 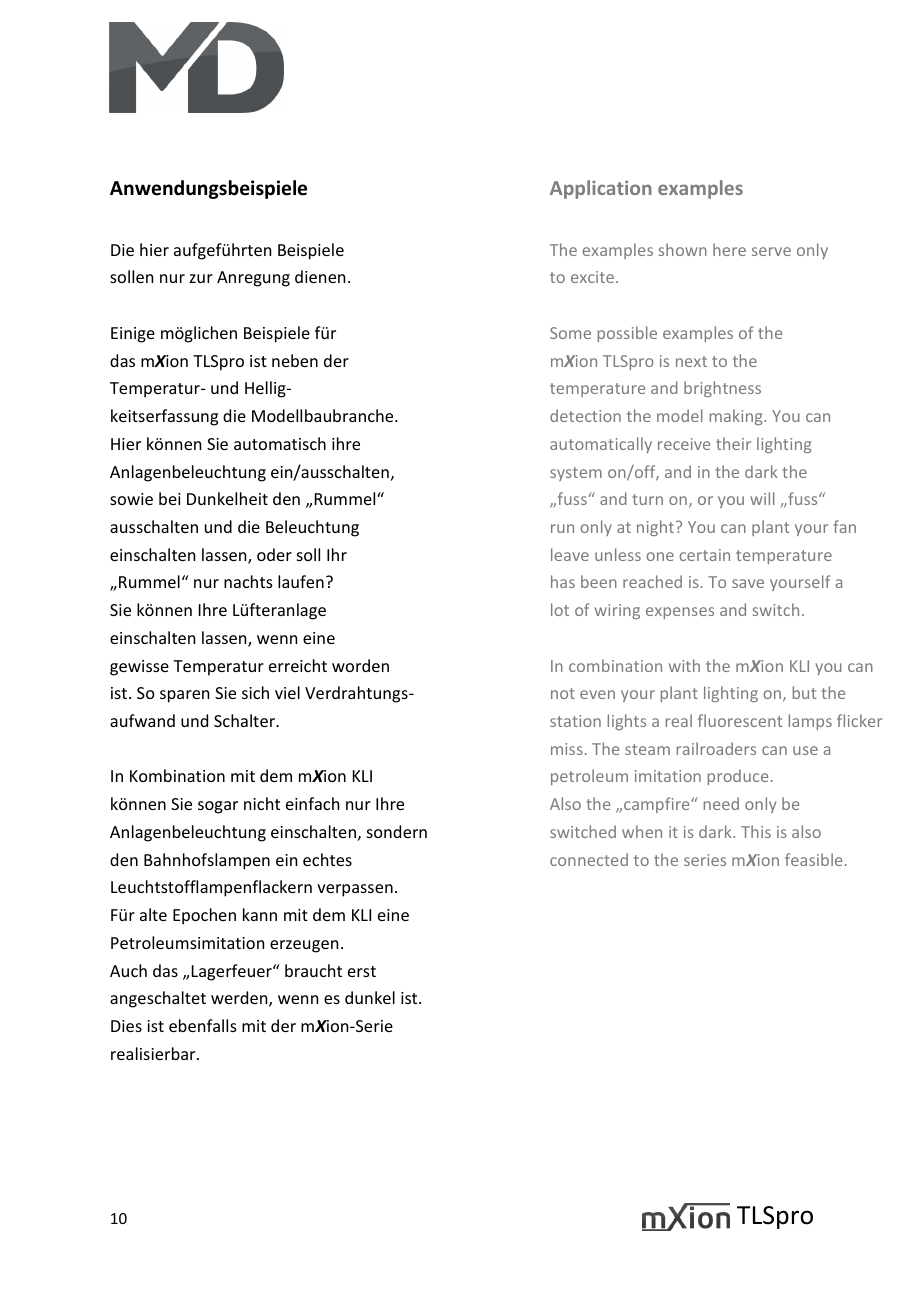 I want to click on oder, so click(x=274, y=554).
